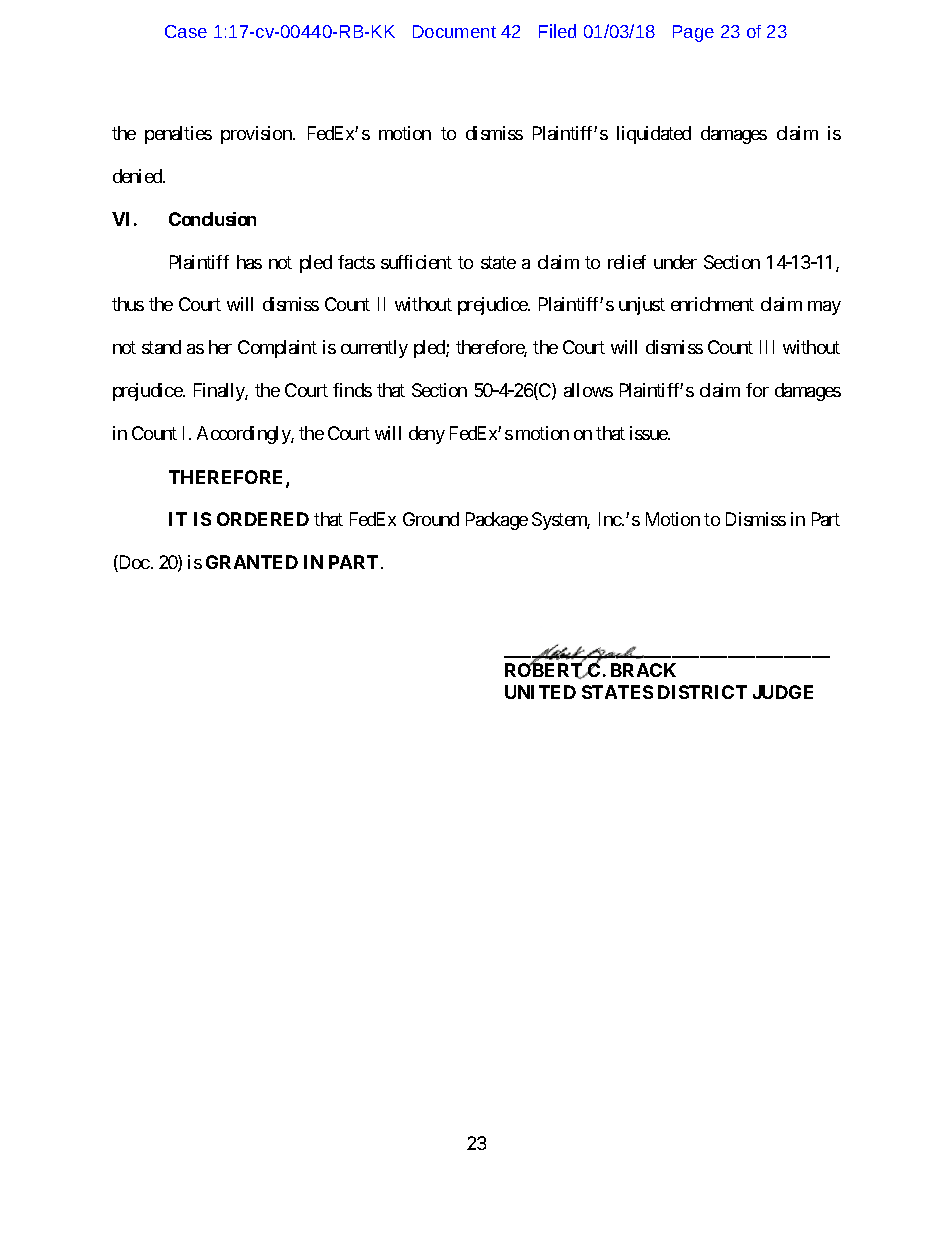  Describe the element at coordinates (675, 262) in the screenshot. I see `under` at that location.
